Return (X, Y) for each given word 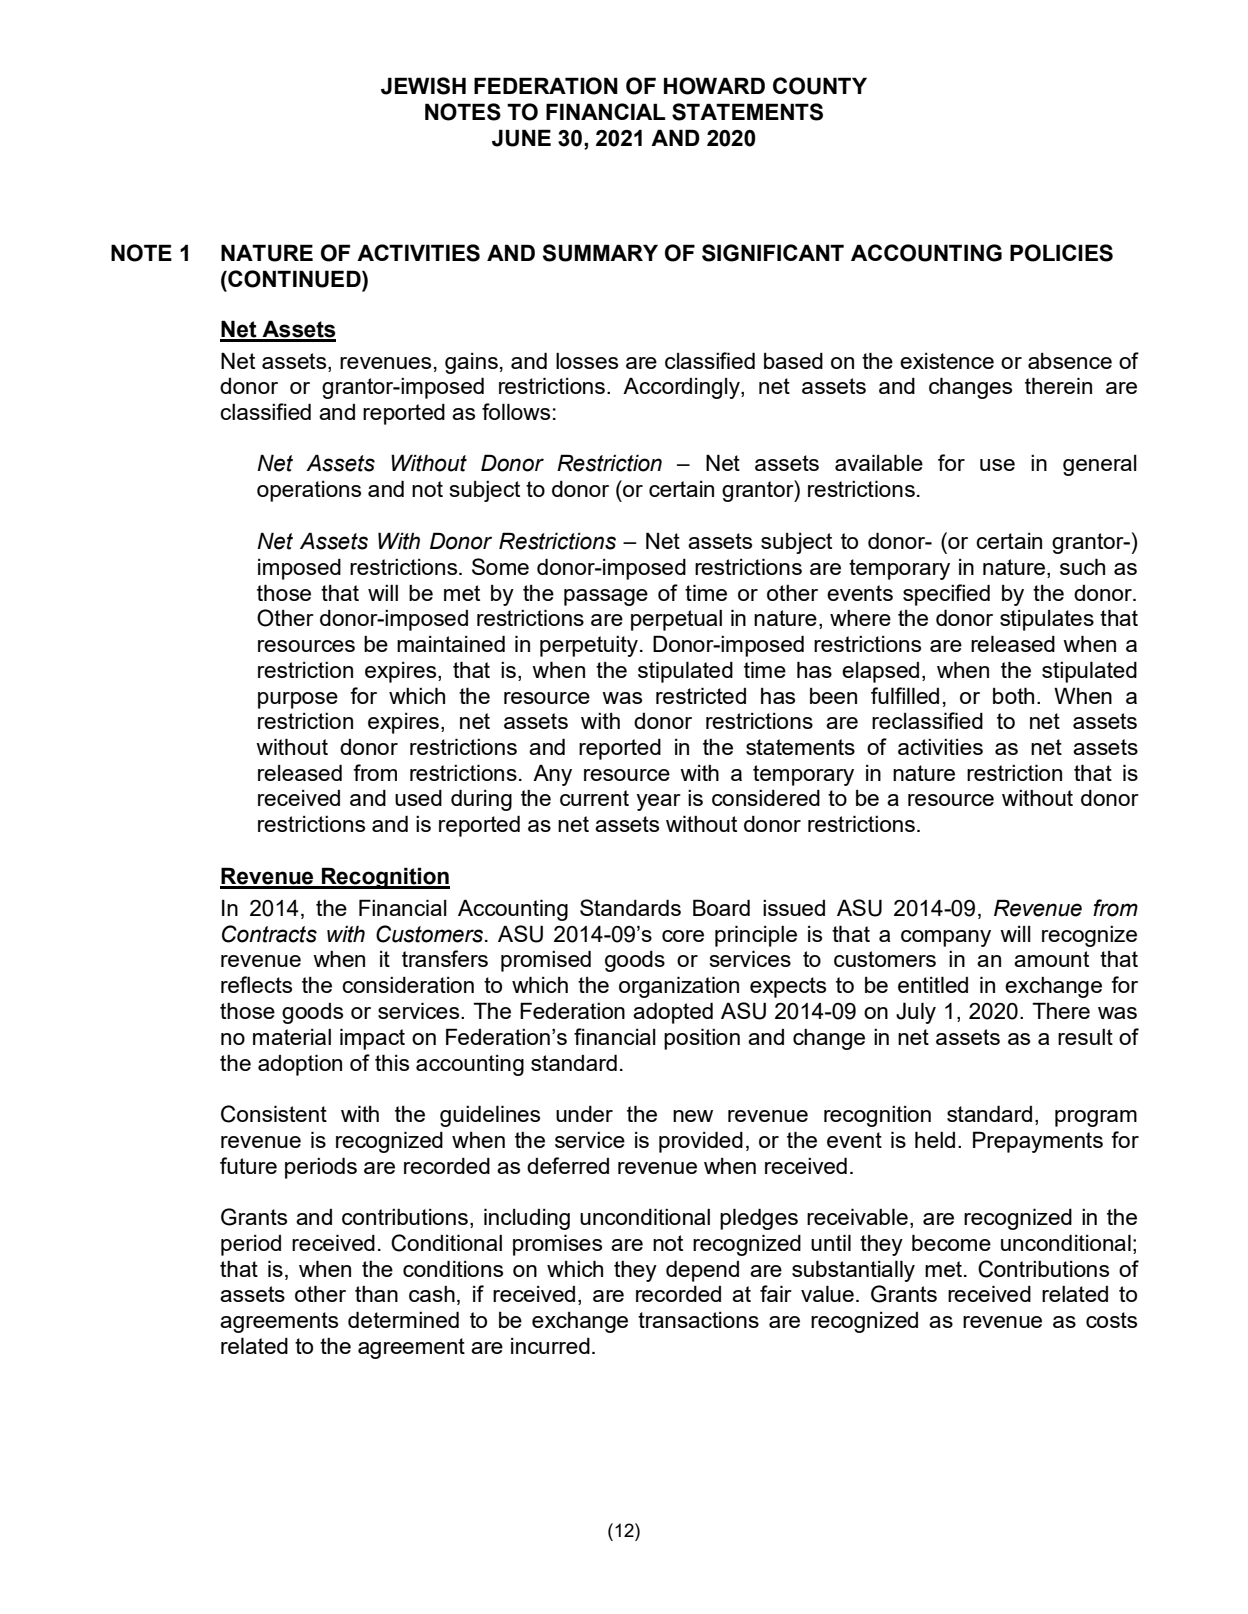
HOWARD (714, 86)
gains (471, 363)
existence (947, 361)
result (1085, 1037)
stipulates (1047, 620)
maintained (451, 643)
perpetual (676, 620)
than (376, 1294)
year (658, 802)
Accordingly (682, 388)
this (392, 1062)
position (702, 1039)
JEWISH (423, 86)
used (418, 798)
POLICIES (1061, 253)
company (946, 938)
